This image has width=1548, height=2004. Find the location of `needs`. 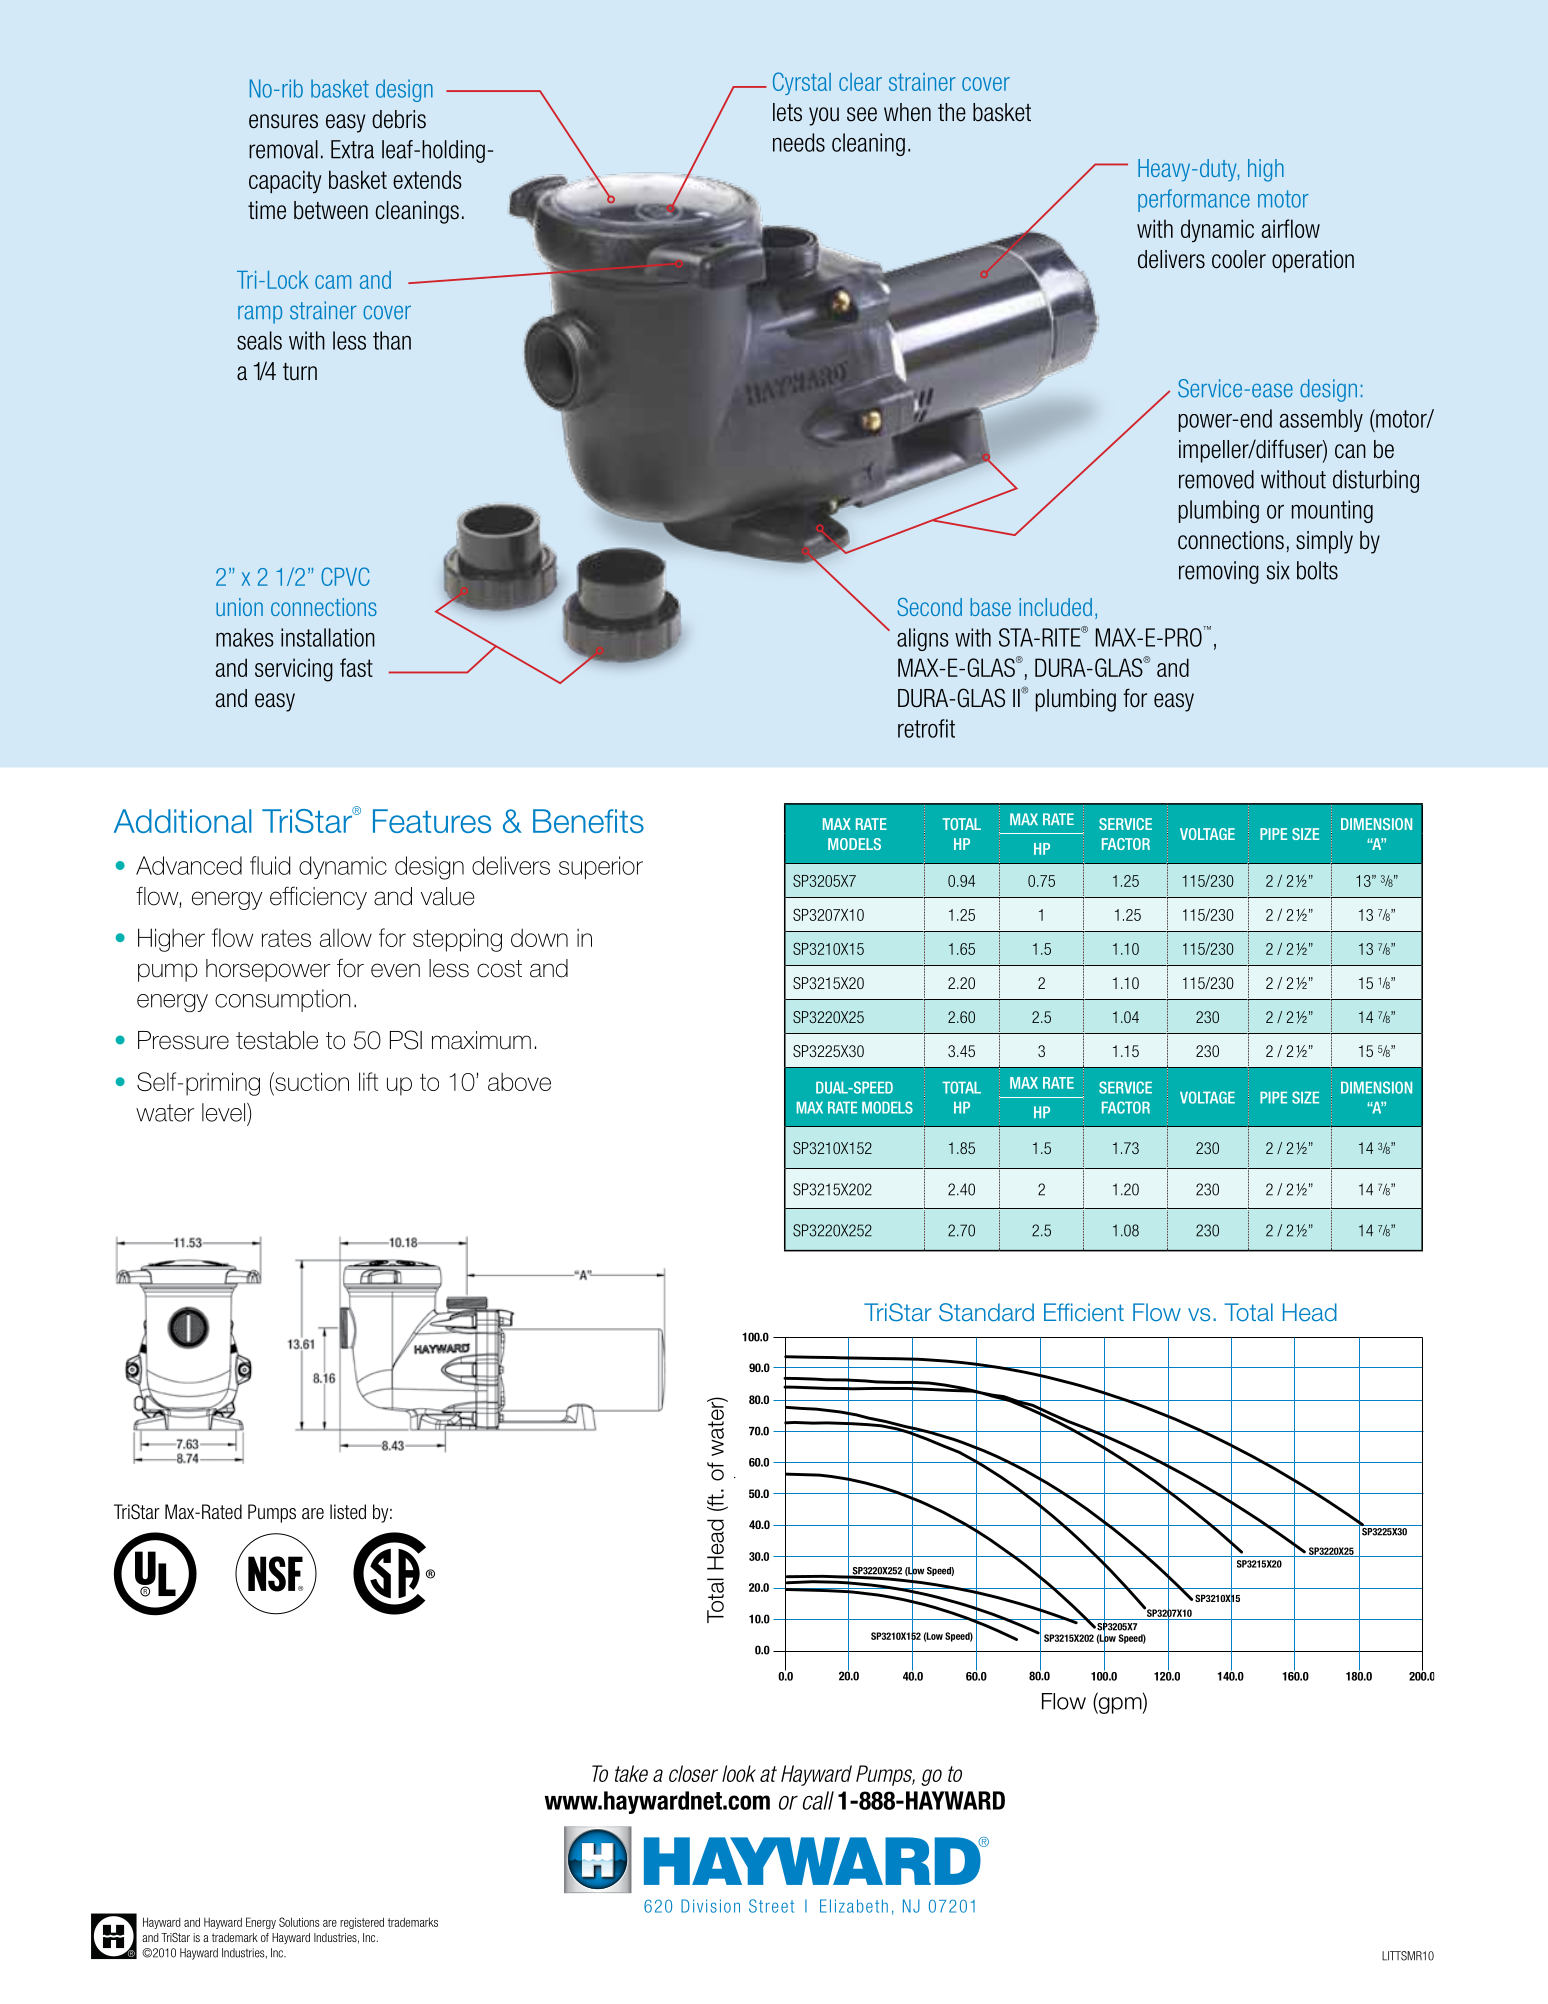

needs is located at coordinates (799, 142).
